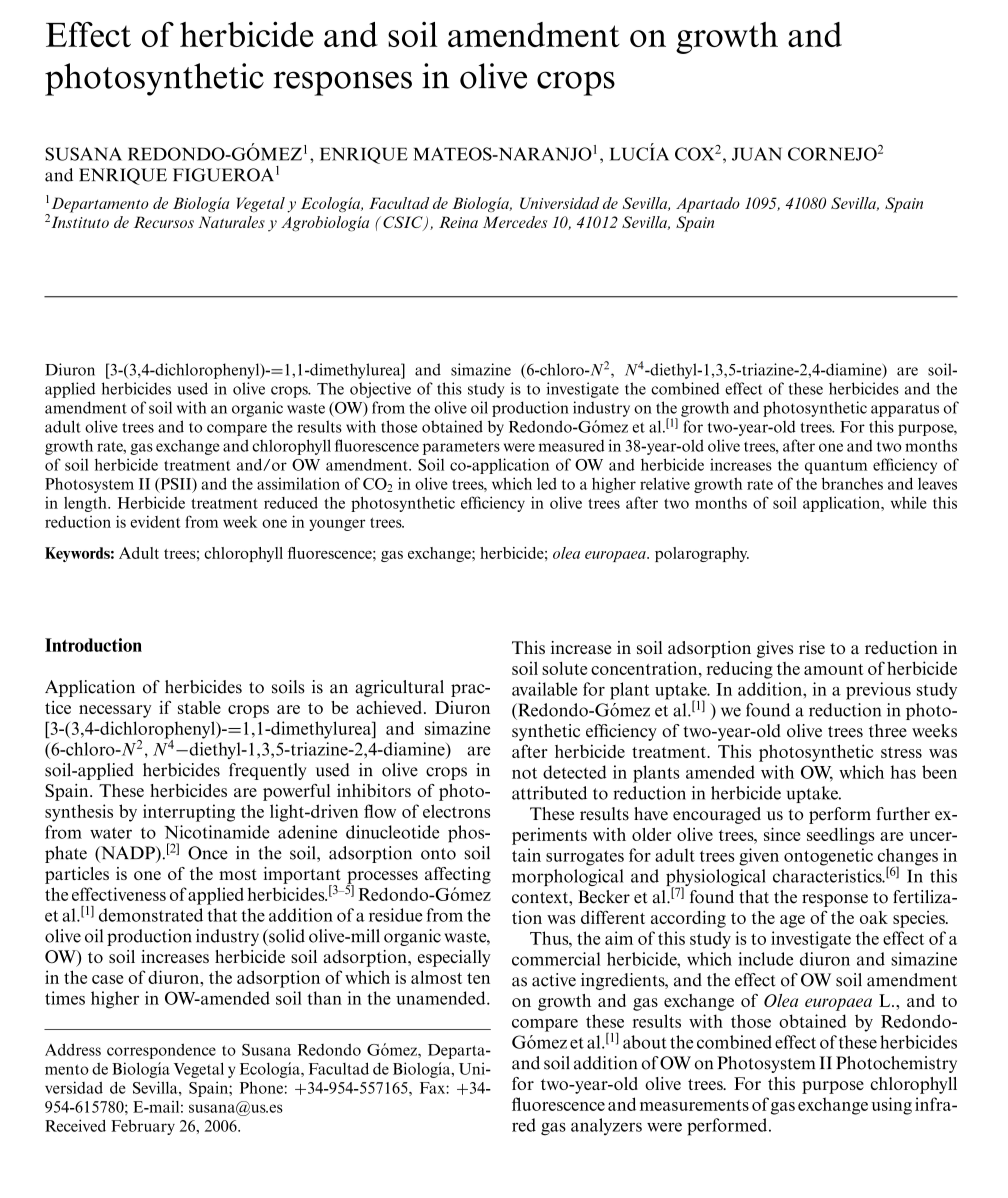 Image resolution: width=1008 pixels, height=1198 pixels. I want to click on CSIC, so click(404, 223).
